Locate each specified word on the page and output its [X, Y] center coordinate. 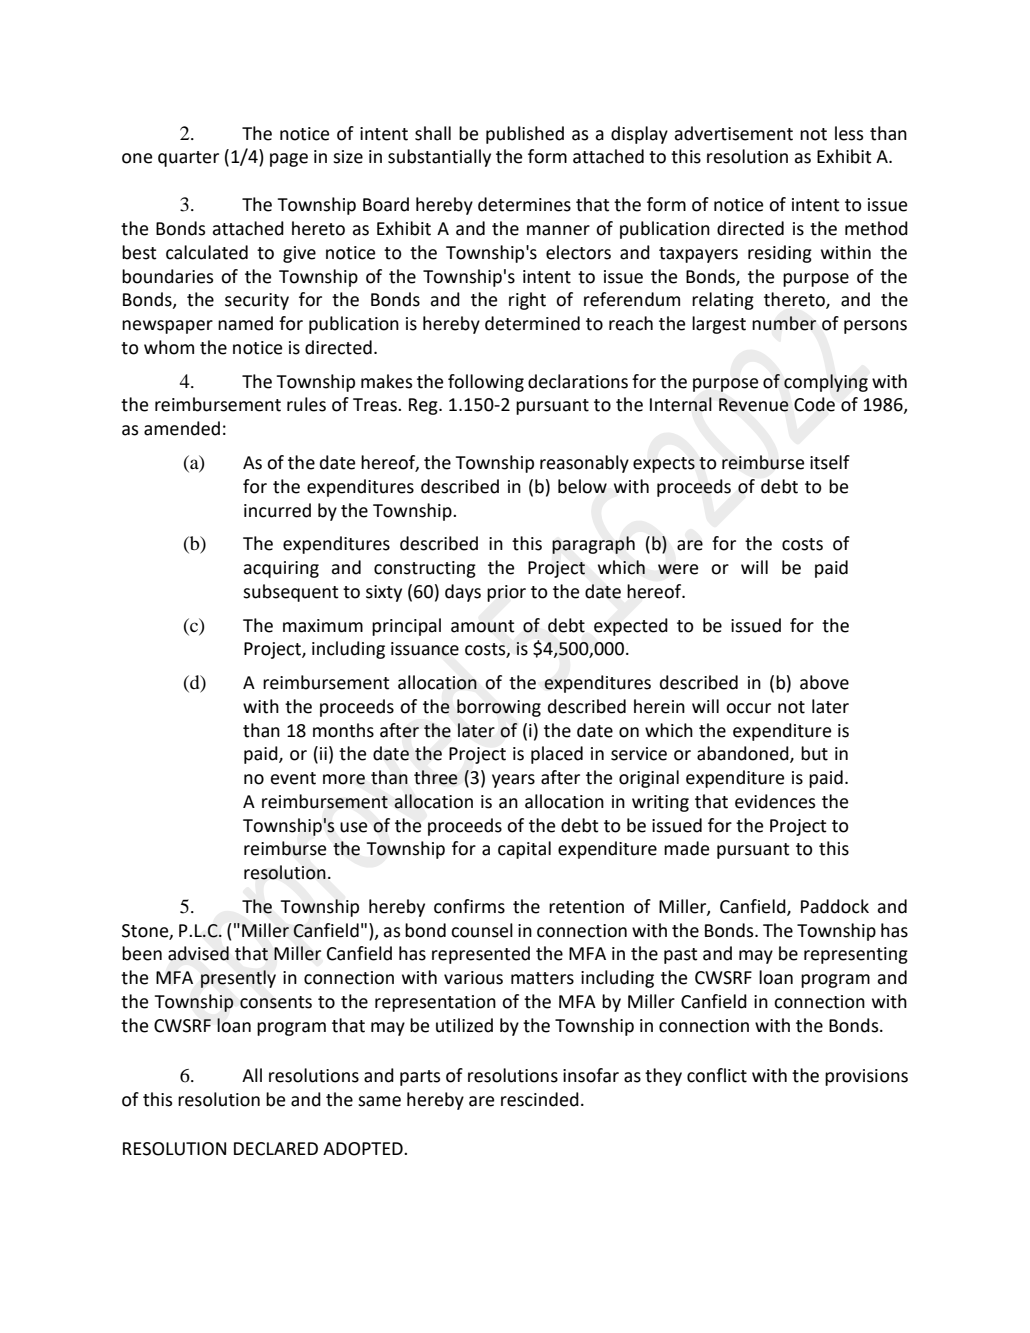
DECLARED [276, 1149]
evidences [775, 801]
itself [830, 462]
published [525, 135]
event [293, 778]
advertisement [733, 133]
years [513, 781]
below [582, 486]
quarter [188, 159]
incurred [277, 510]
